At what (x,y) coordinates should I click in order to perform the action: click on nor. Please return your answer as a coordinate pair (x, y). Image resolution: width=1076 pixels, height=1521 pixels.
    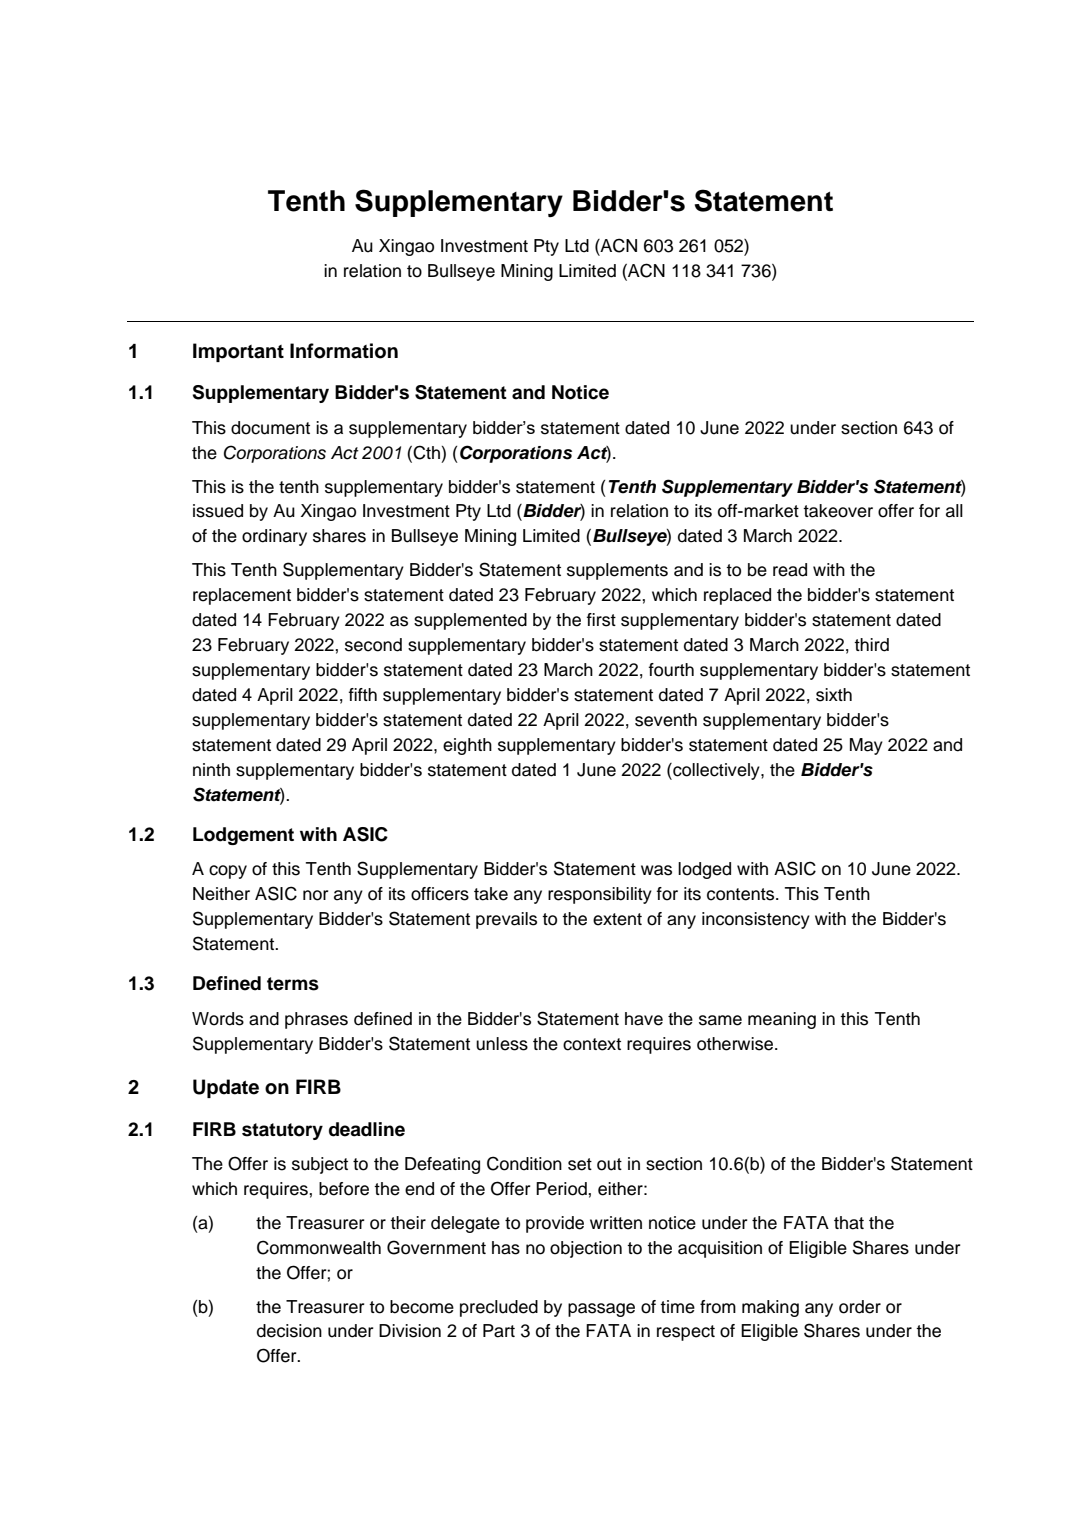
    Looking at the image, I should click on (316, 895).
